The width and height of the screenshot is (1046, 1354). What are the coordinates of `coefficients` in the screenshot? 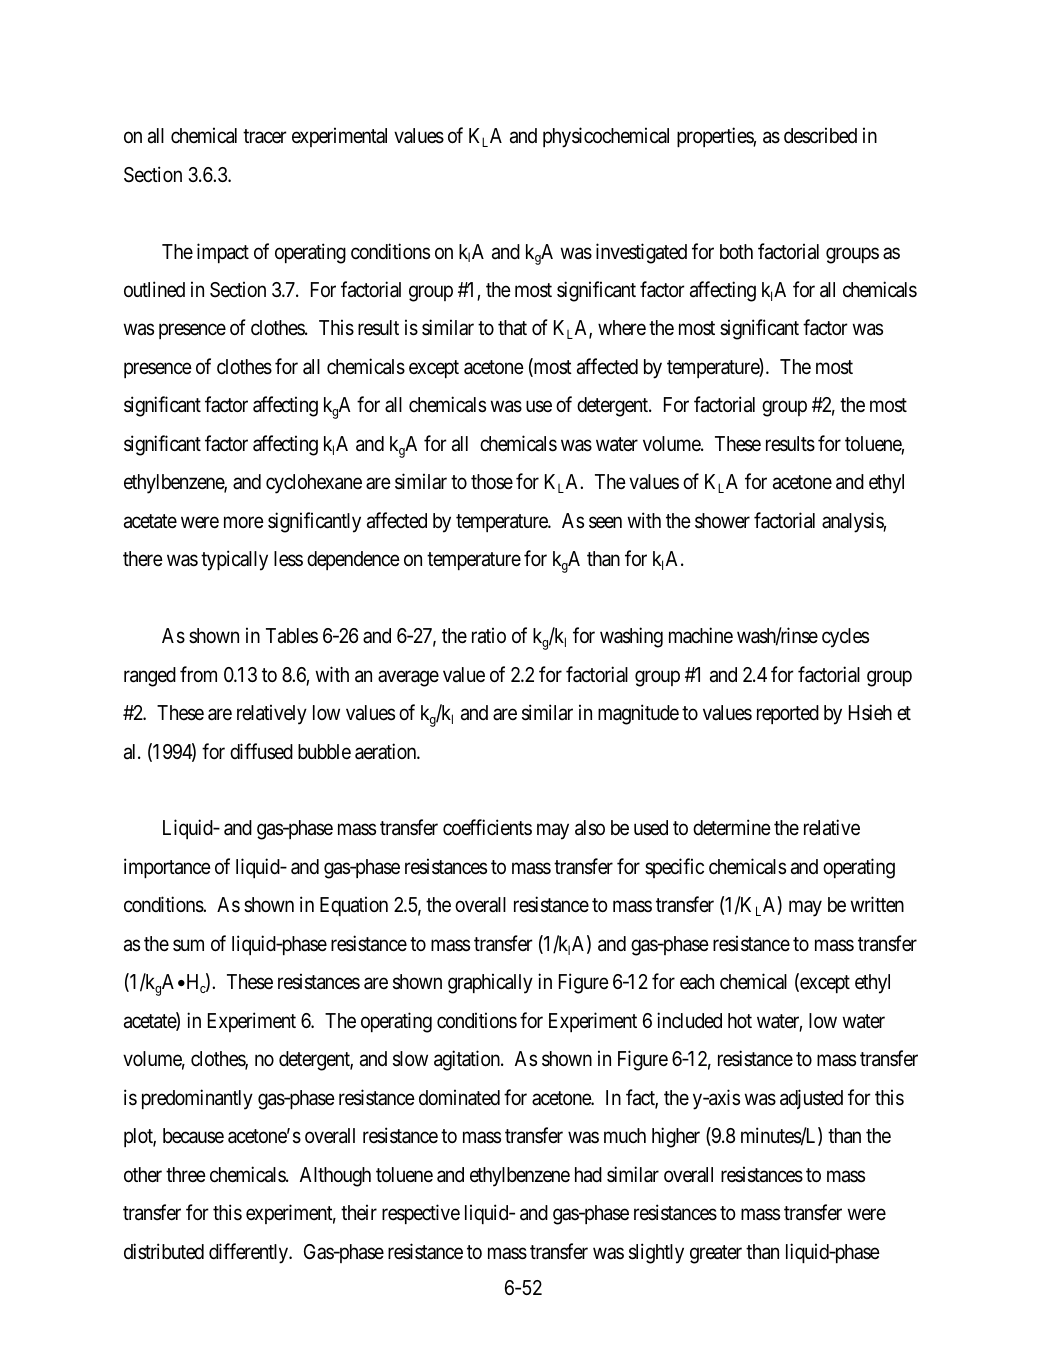 It's located at (487, 828).
